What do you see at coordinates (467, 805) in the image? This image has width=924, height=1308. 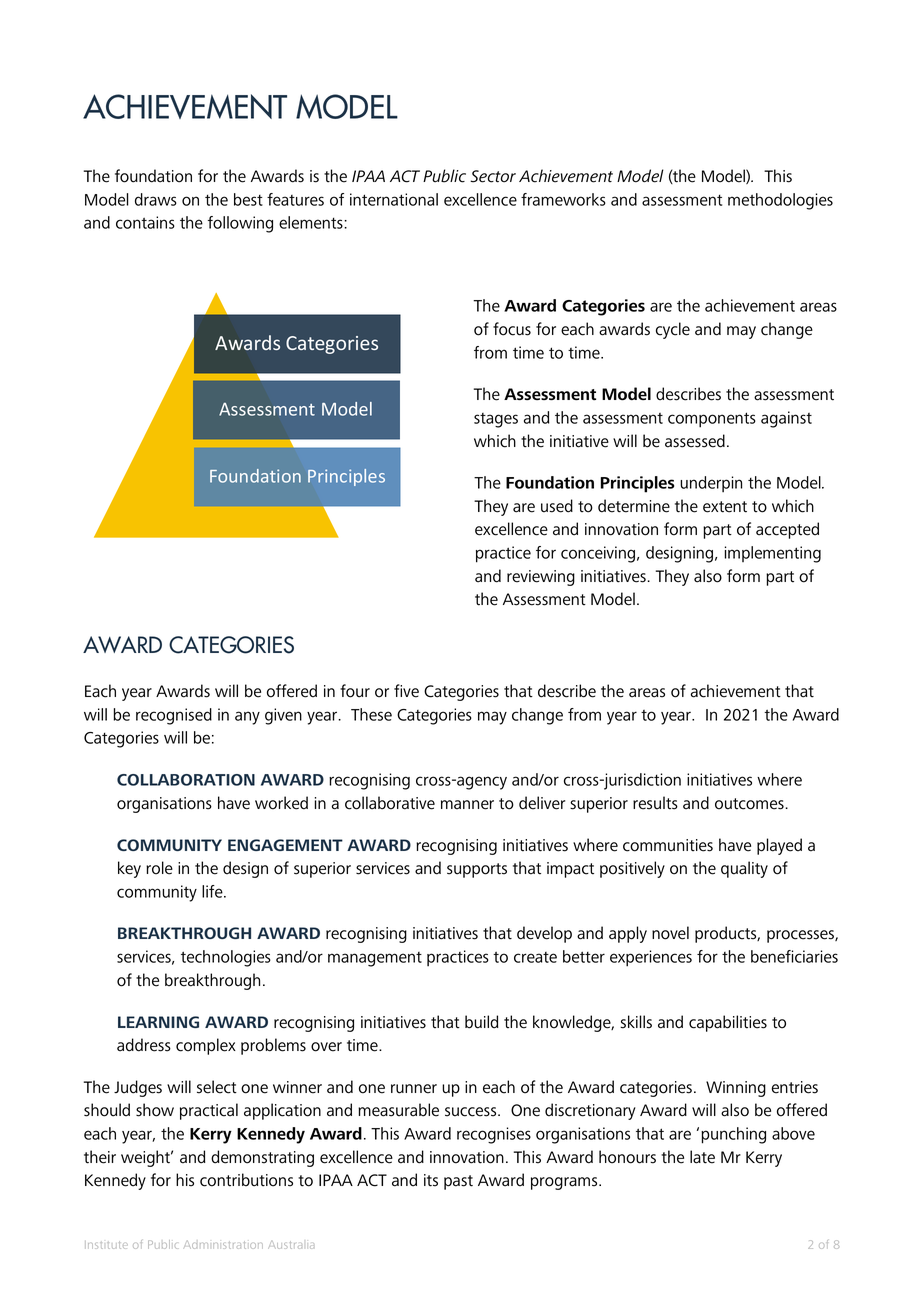 I see `manner` at bounding box center [467, 805].
